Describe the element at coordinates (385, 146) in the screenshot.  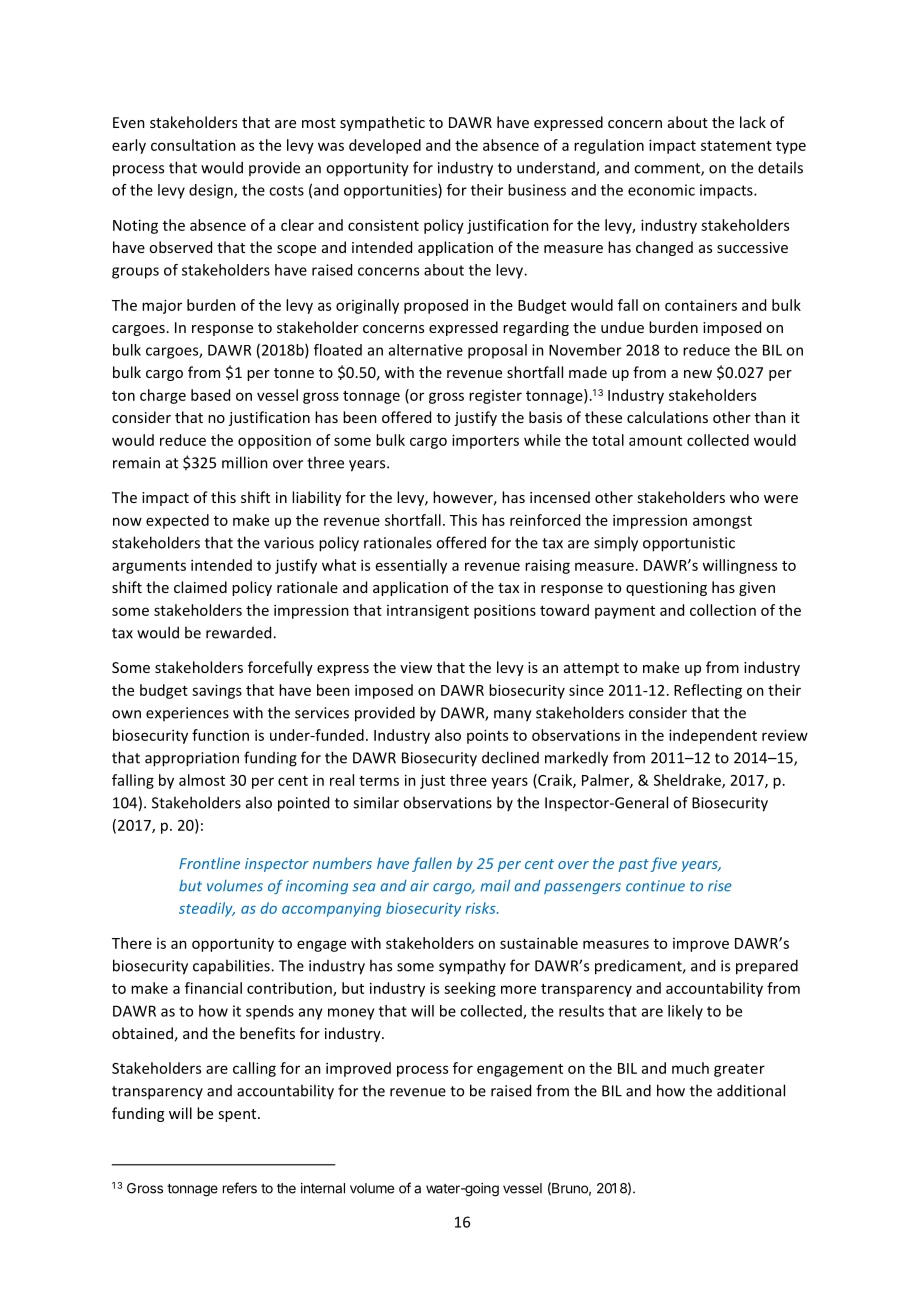
I see `developed` at that location.
